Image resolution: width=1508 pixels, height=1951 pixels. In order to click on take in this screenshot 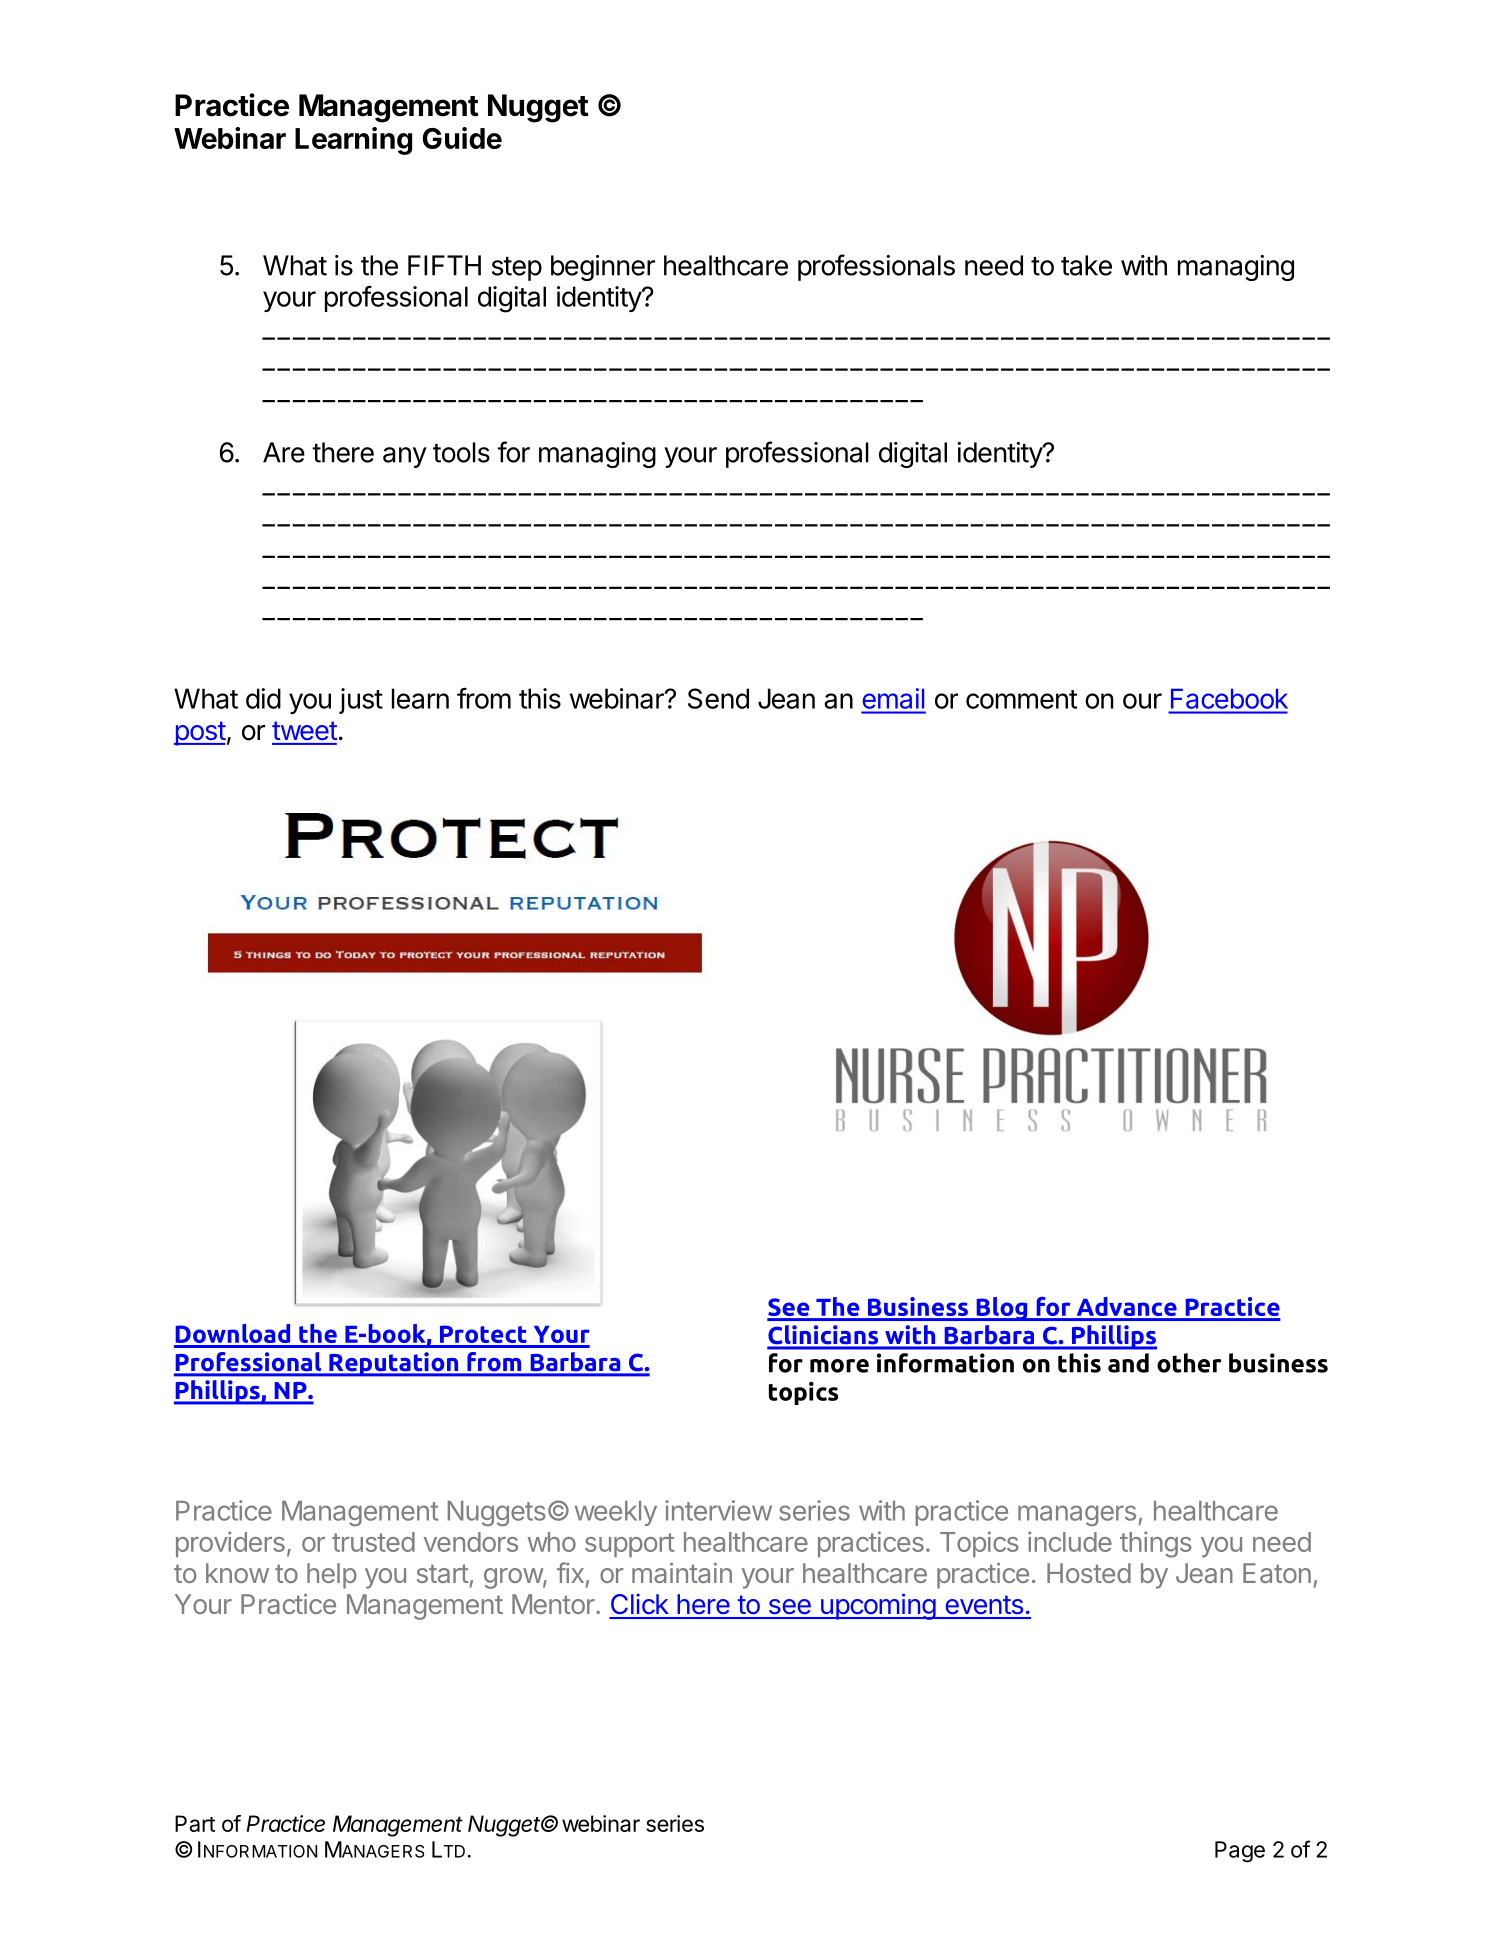, I will do `click(1086, 265)`.
